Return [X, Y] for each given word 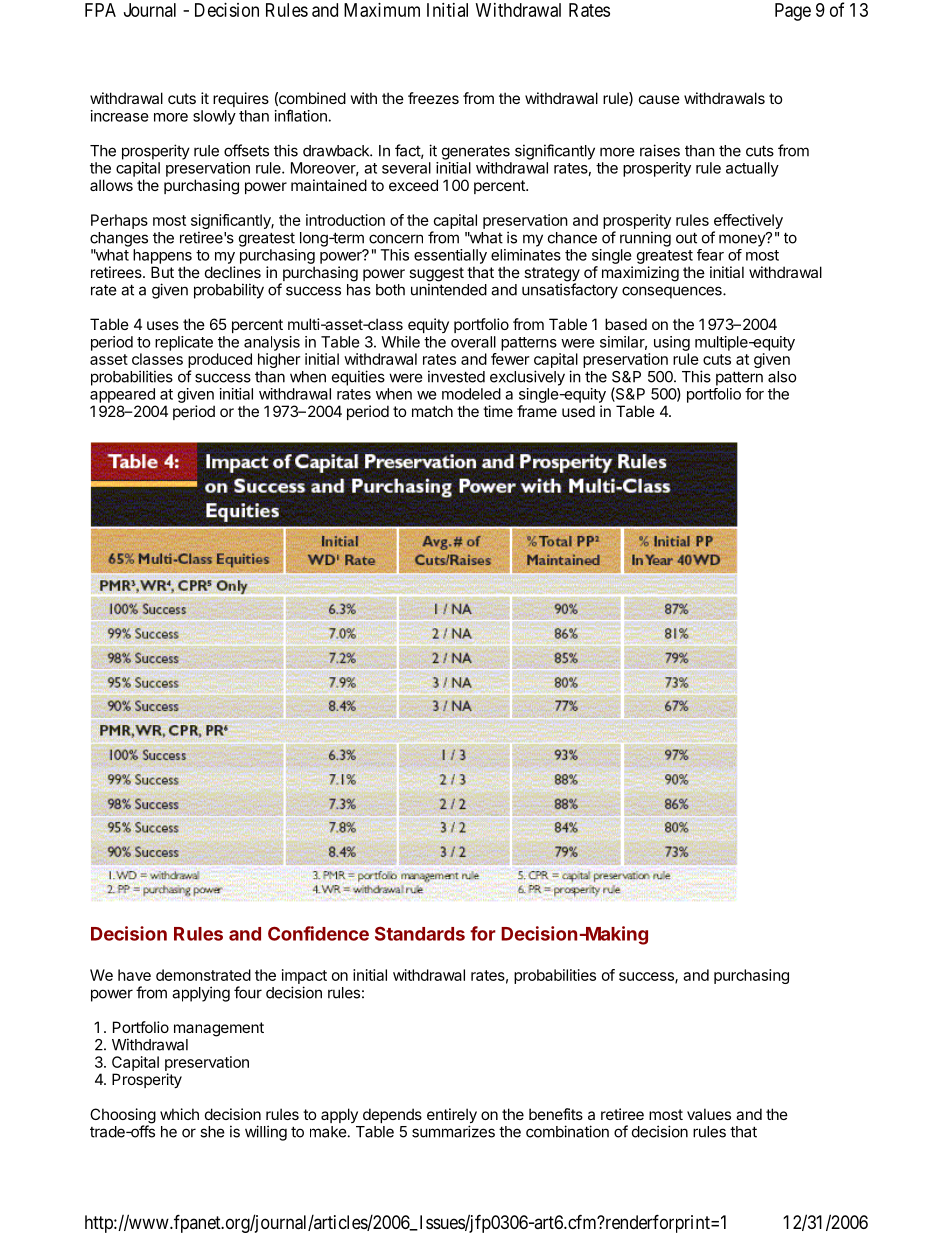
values [709, 1114]
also [782, 377]
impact [304, 976]
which [179, 1114]
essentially [450, 256]
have [134, 975]
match [432, 411]
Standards [420, 933]
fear [710, 255]
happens [162, 256]
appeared [122, 395]
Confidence [318, 933]
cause [659, 99]
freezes [433, 98]
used [578, 411]
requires [241, 99]
